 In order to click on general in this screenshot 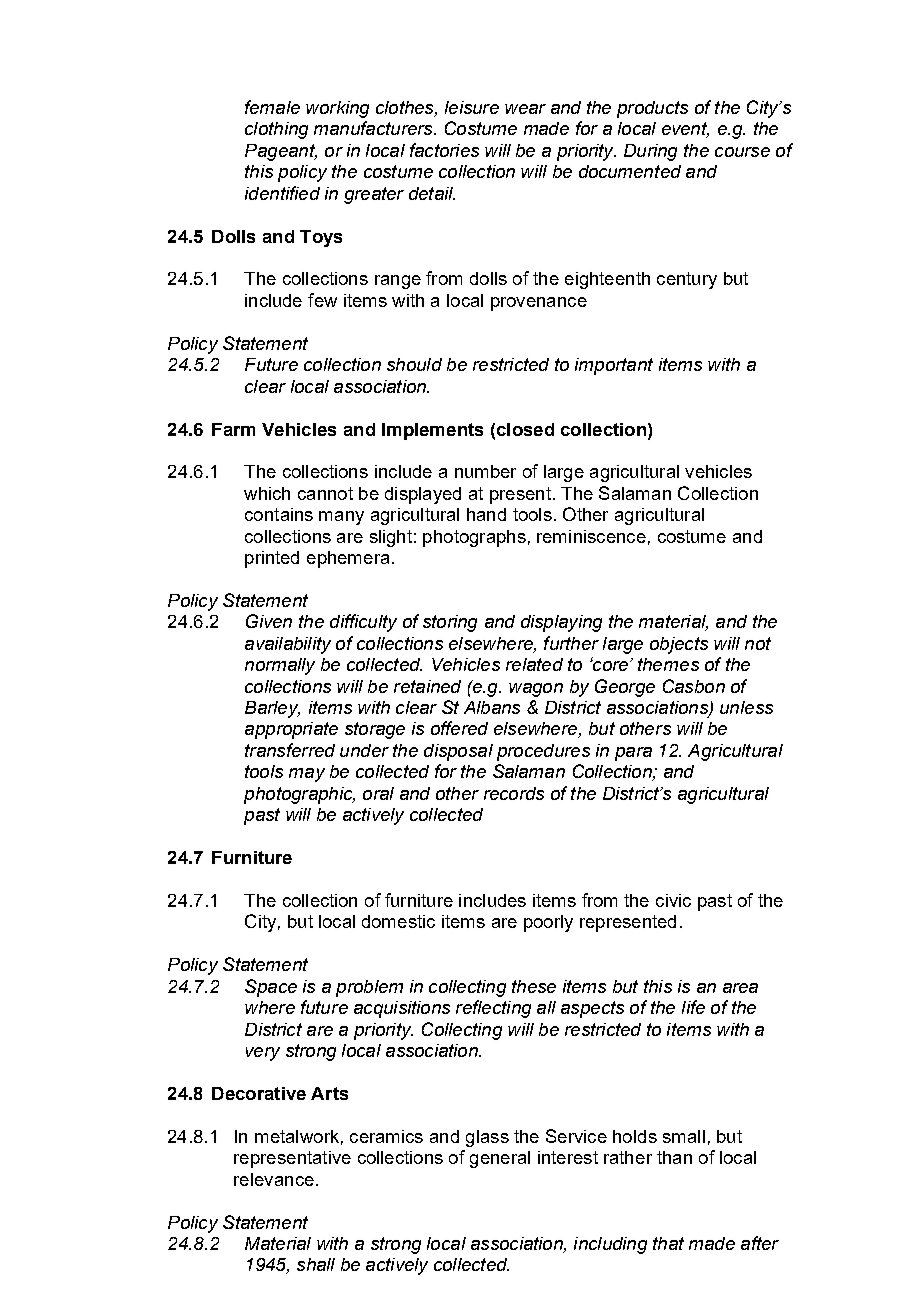, I will do `click(500, 1159)`.
